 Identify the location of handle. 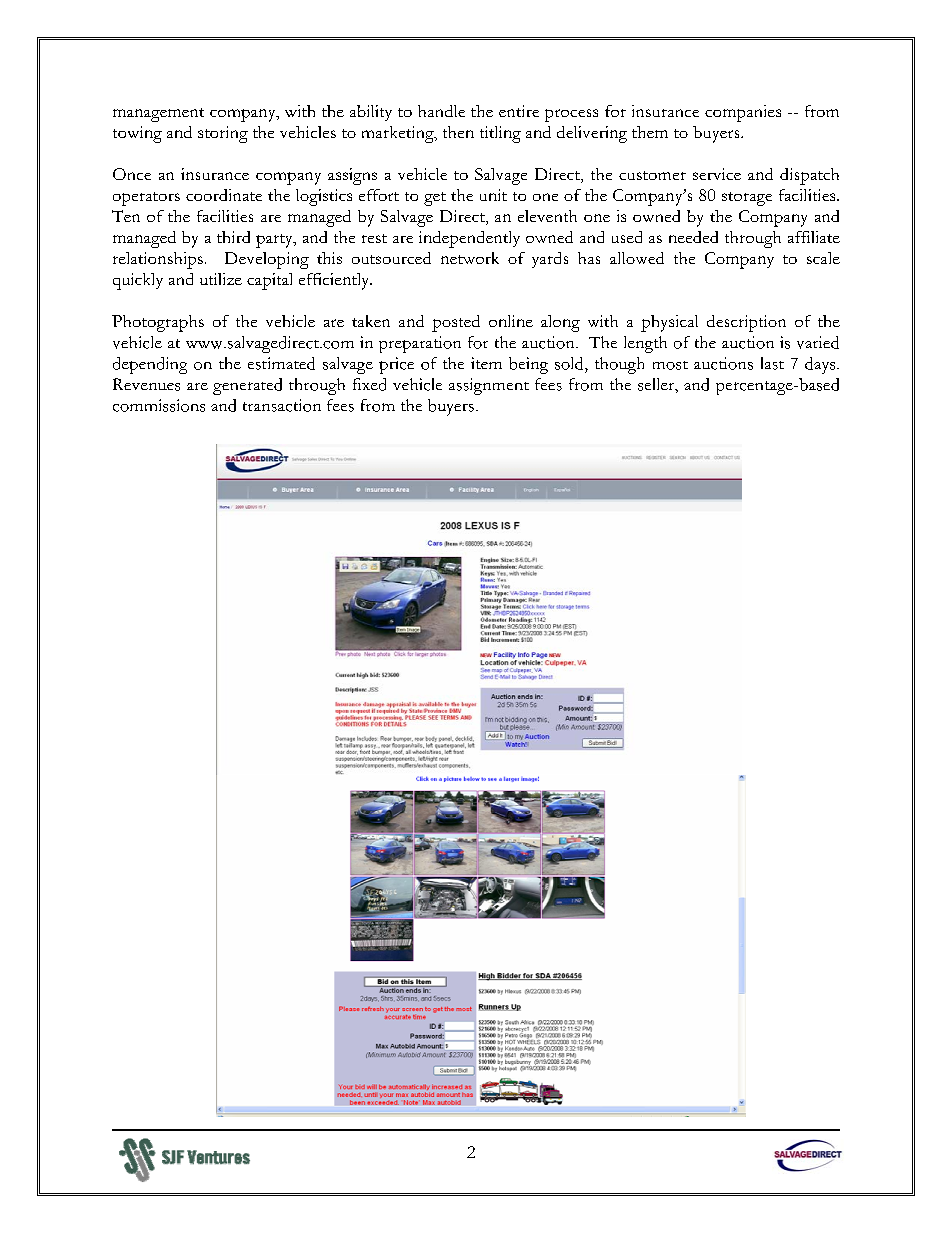
(441, 111).
